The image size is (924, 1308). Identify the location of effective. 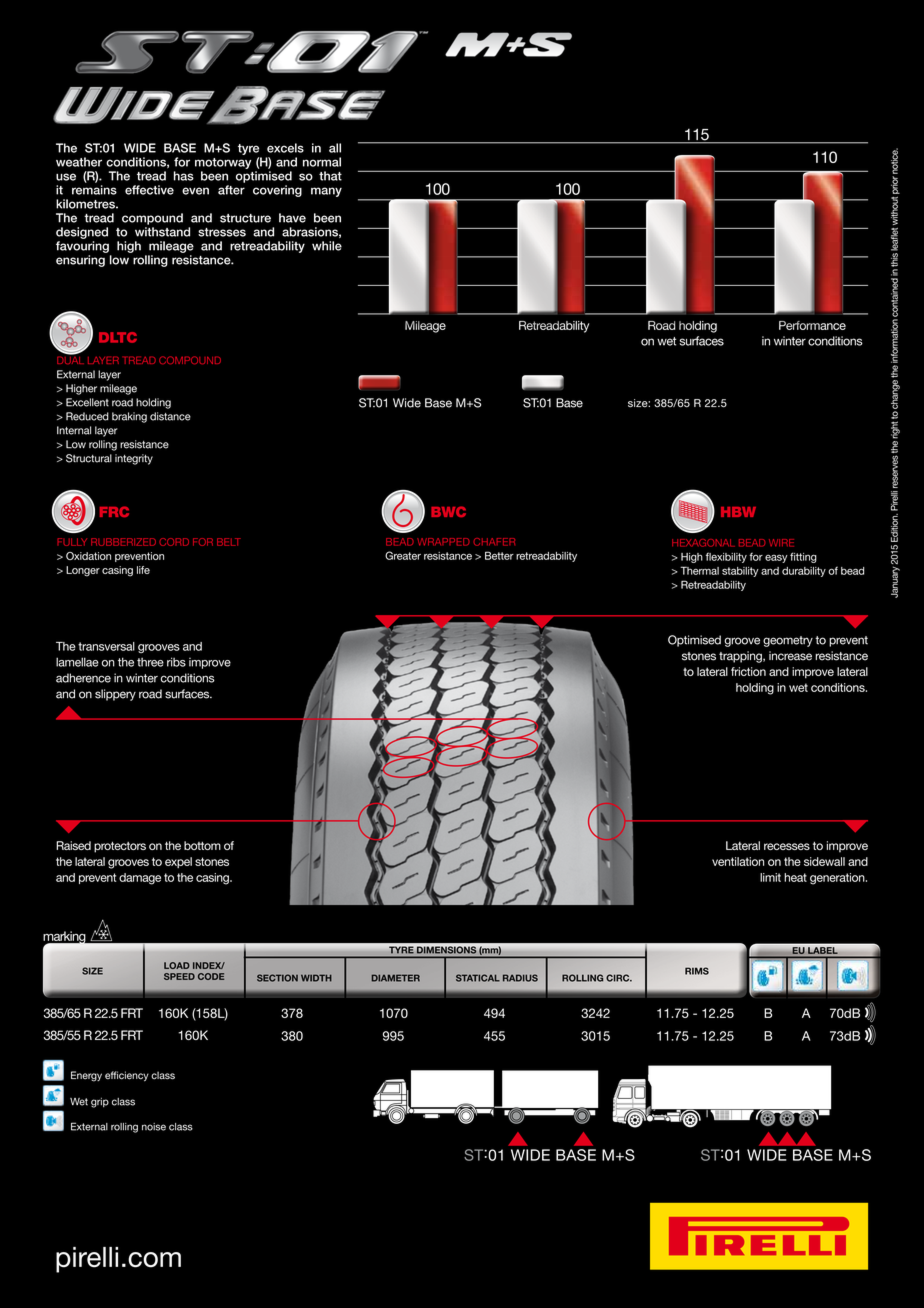
(149, 190).
